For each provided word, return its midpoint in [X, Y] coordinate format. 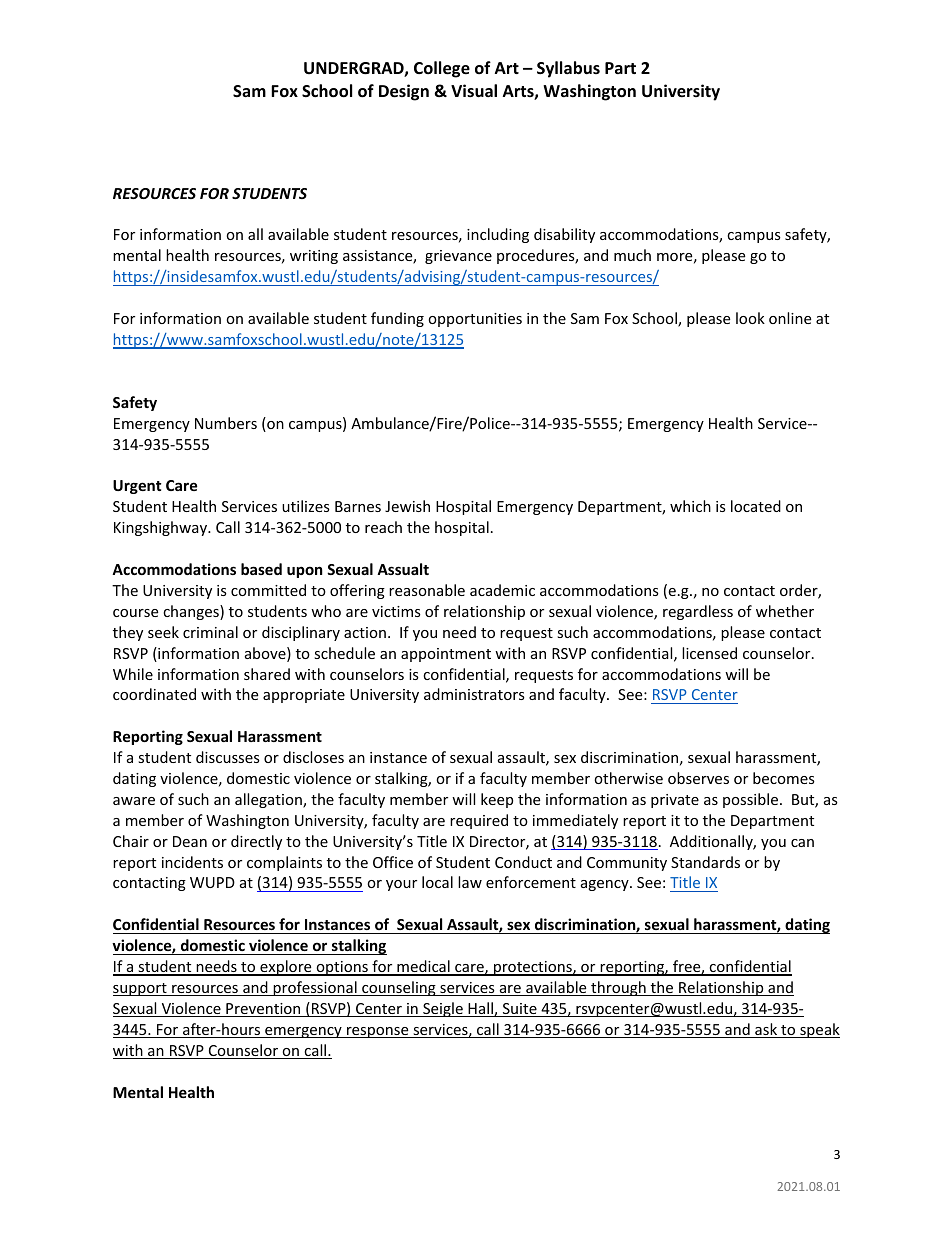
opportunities [475, 320]
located [756, 506]
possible [750, 800]
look [750, 318]
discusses [228, 757]
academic [502, 590]
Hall [480, 1009]
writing [314, 257]
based [261, 569]
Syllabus [568, 69]
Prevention [263, 1010]
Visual [474, 91]
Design [404, 92]
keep [497, 800]
